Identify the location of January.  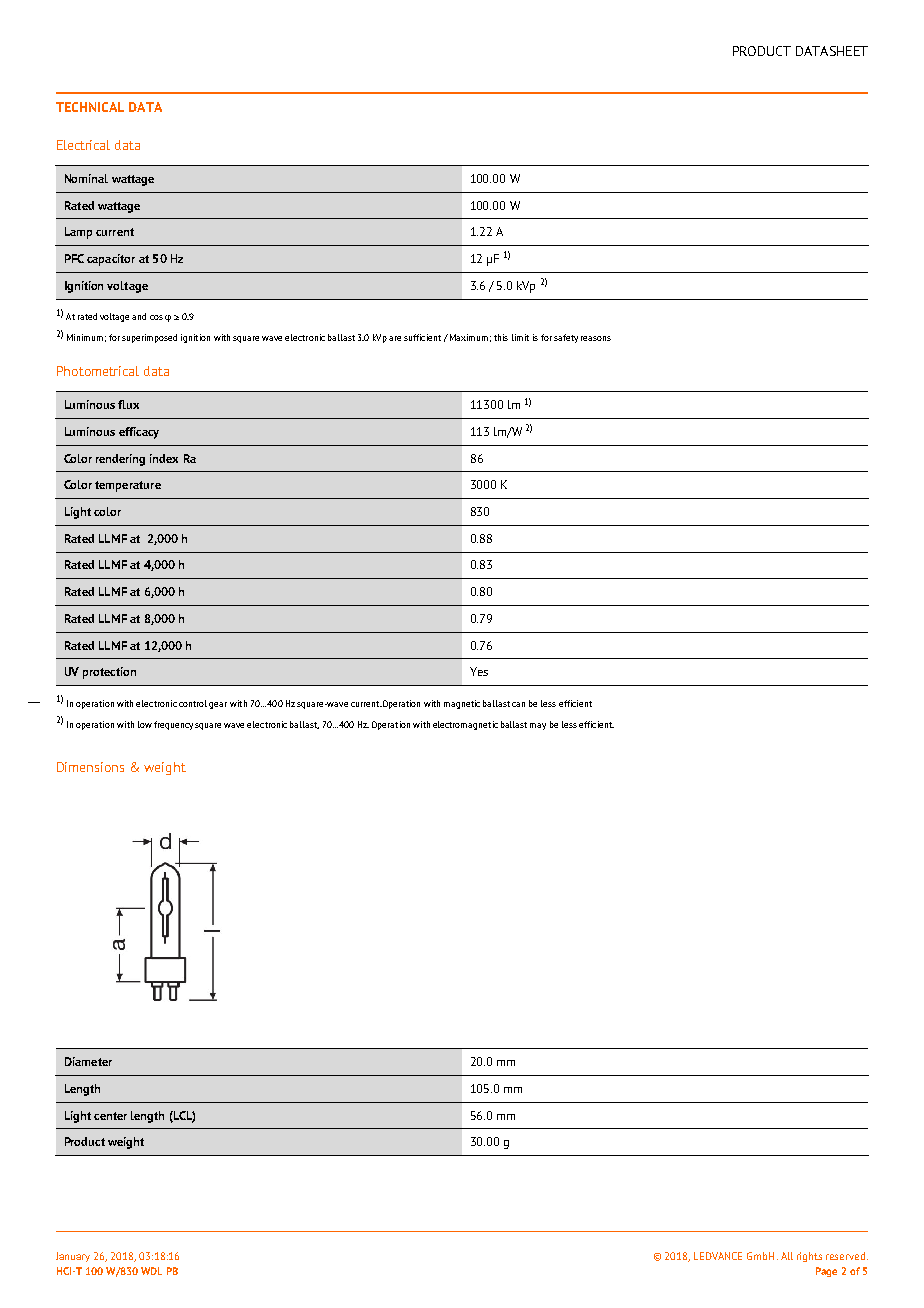
(73, 1257).
